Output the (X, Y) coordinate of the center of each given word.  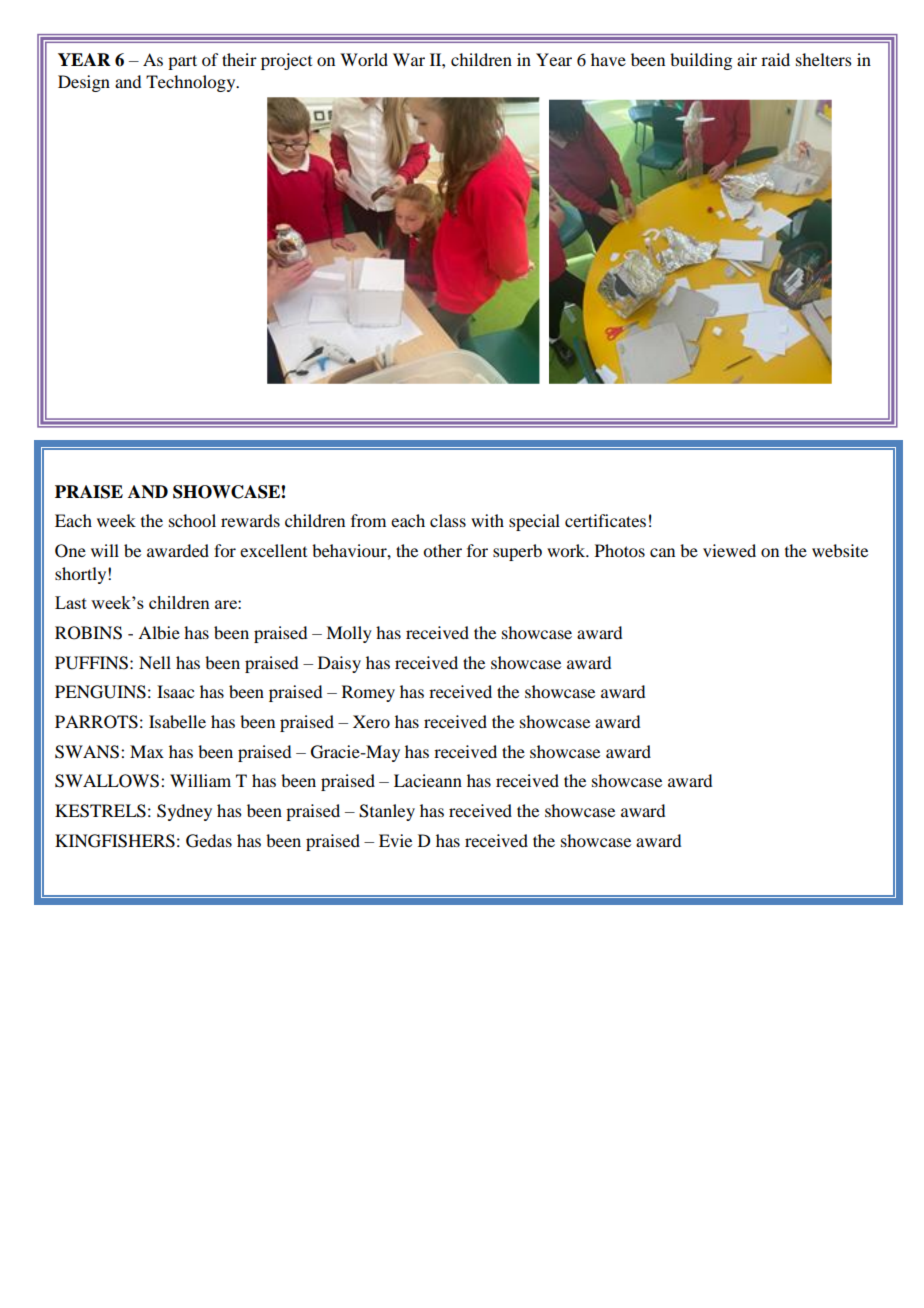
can (662, 552)
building (701, 61)
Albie (159, 632)
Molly (349, 634)
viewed (729, 550)
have (608, 59)
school (192, 520)
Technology (192, 83)
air (747, 59)
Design (84, 83)
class (448, 520)
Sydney (184, 812)
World (364, 59)
